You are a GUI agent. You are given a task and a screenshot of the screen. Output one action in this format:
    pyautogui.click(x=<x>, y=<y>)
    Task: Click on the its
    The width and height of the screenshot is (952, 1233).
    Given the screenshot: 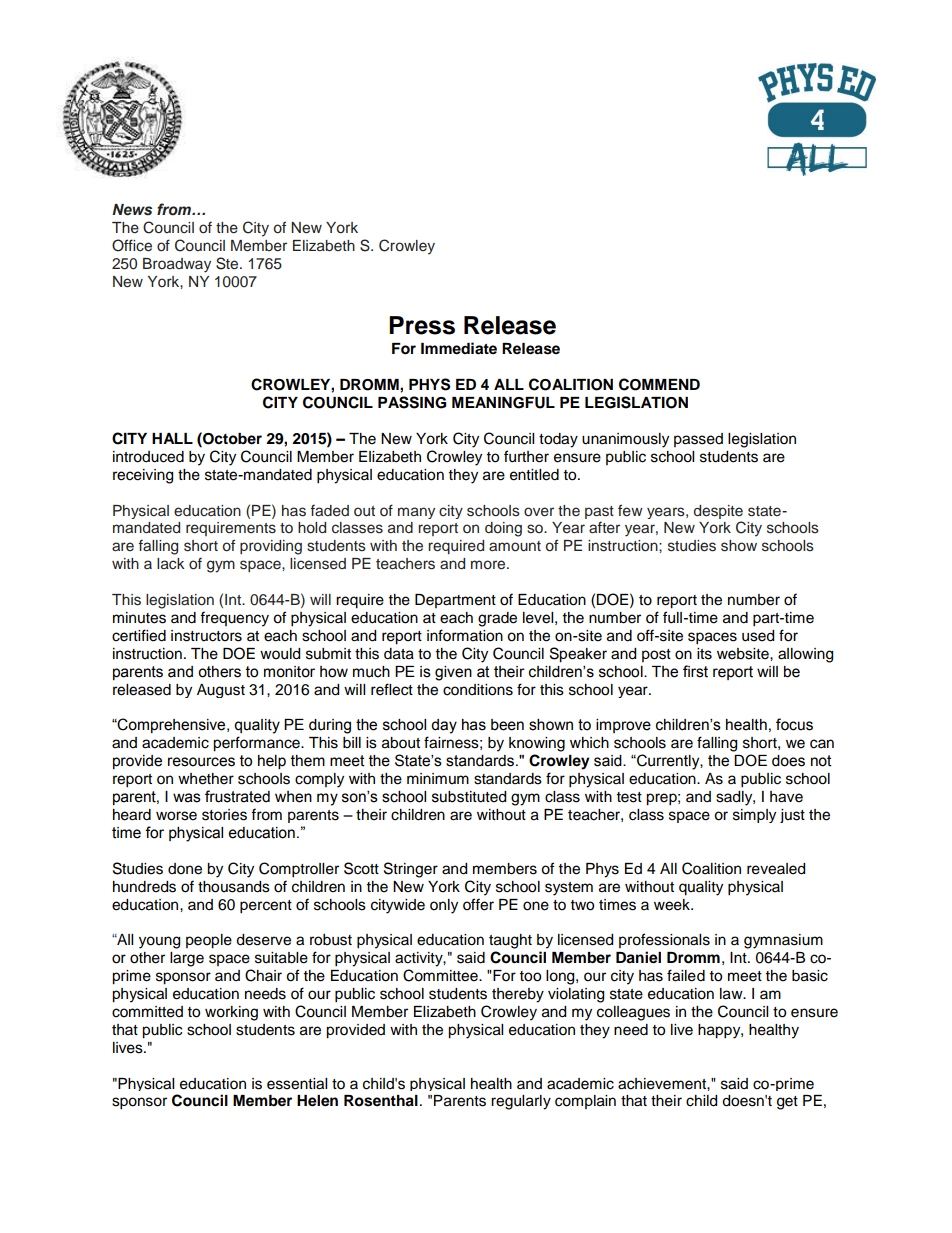 What is the action you would take?
    pyautogui.click(x=704, y=654)
